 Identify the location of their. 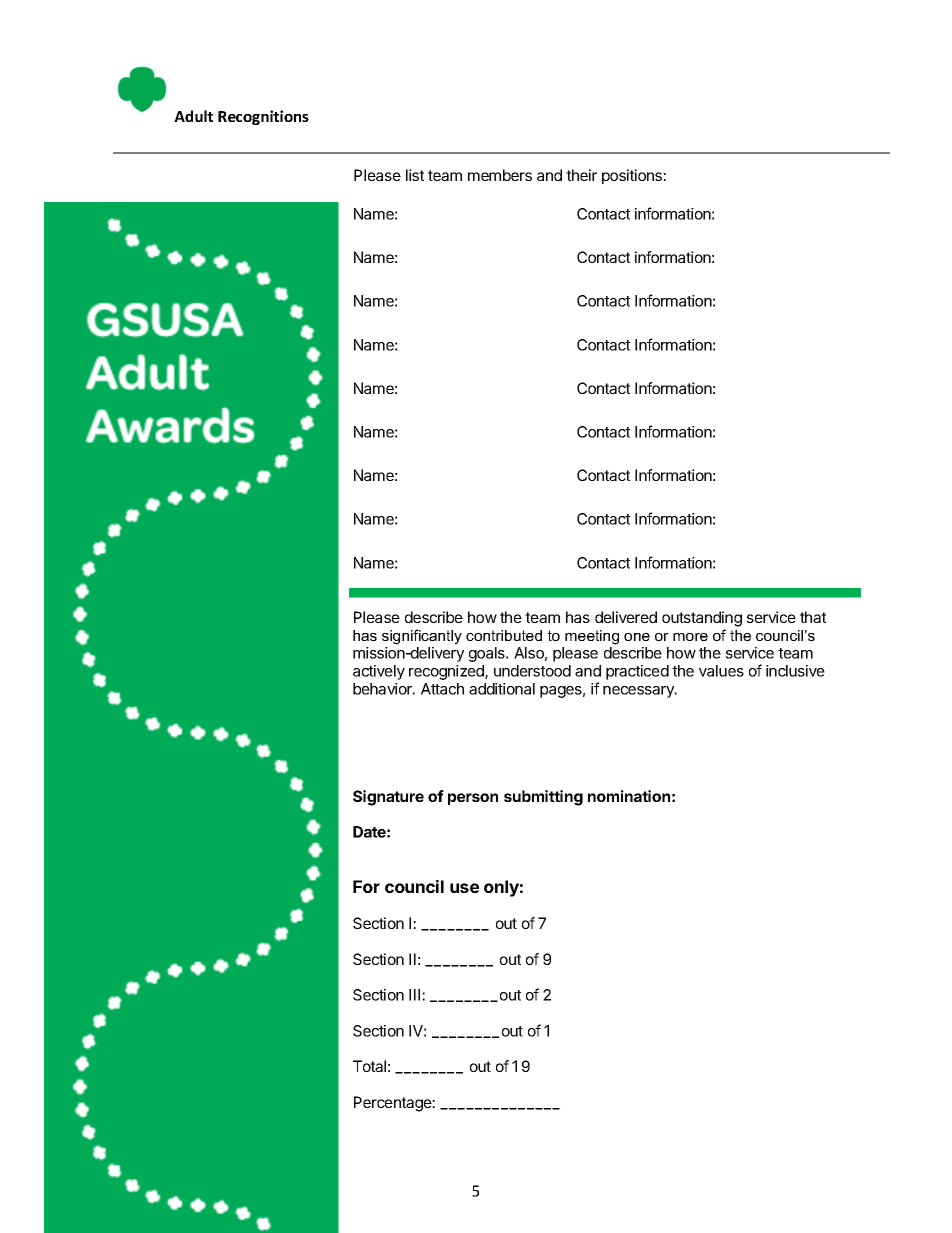
(581, 175).
